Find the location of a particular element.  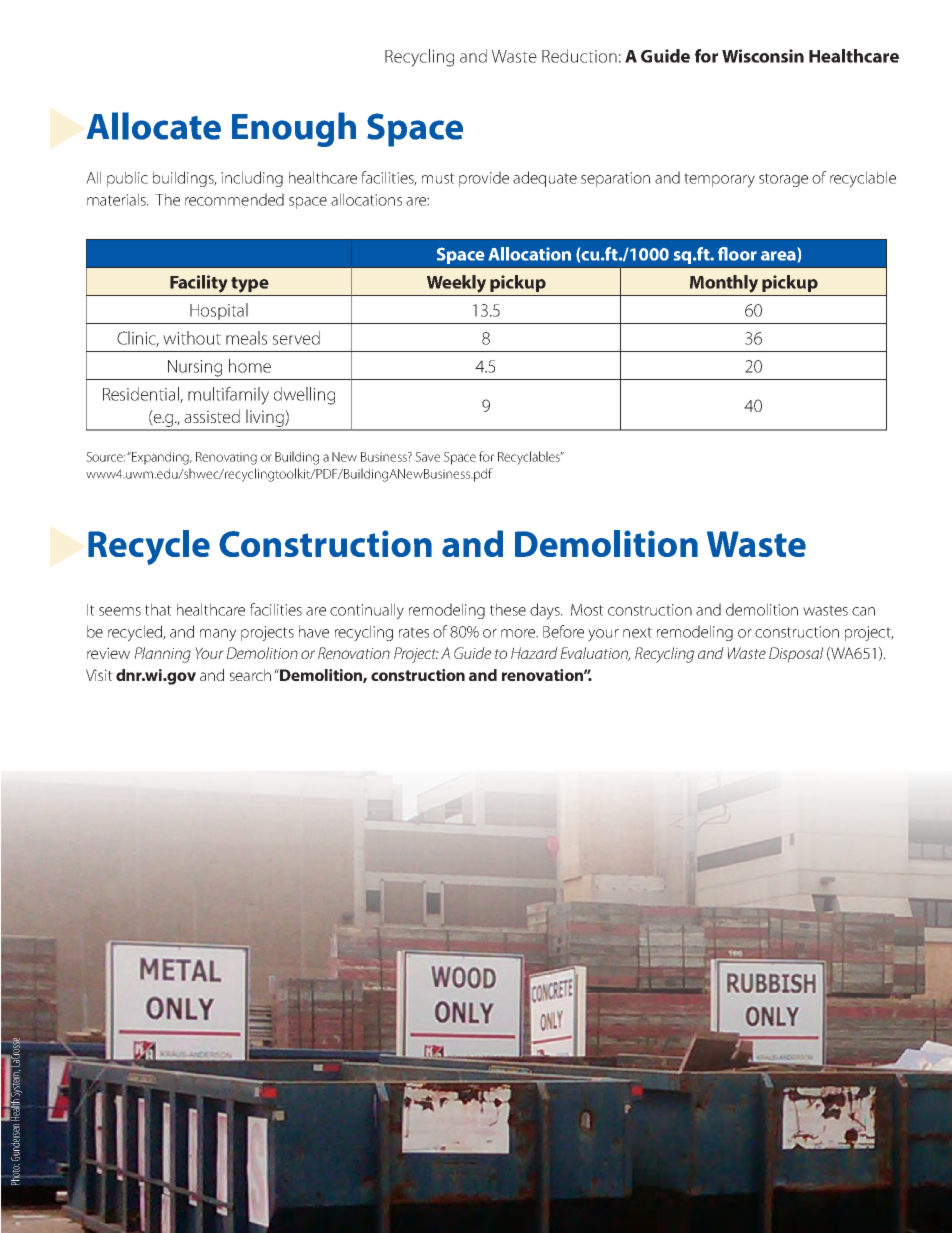

Planning is located at coordinates (162, 655).
